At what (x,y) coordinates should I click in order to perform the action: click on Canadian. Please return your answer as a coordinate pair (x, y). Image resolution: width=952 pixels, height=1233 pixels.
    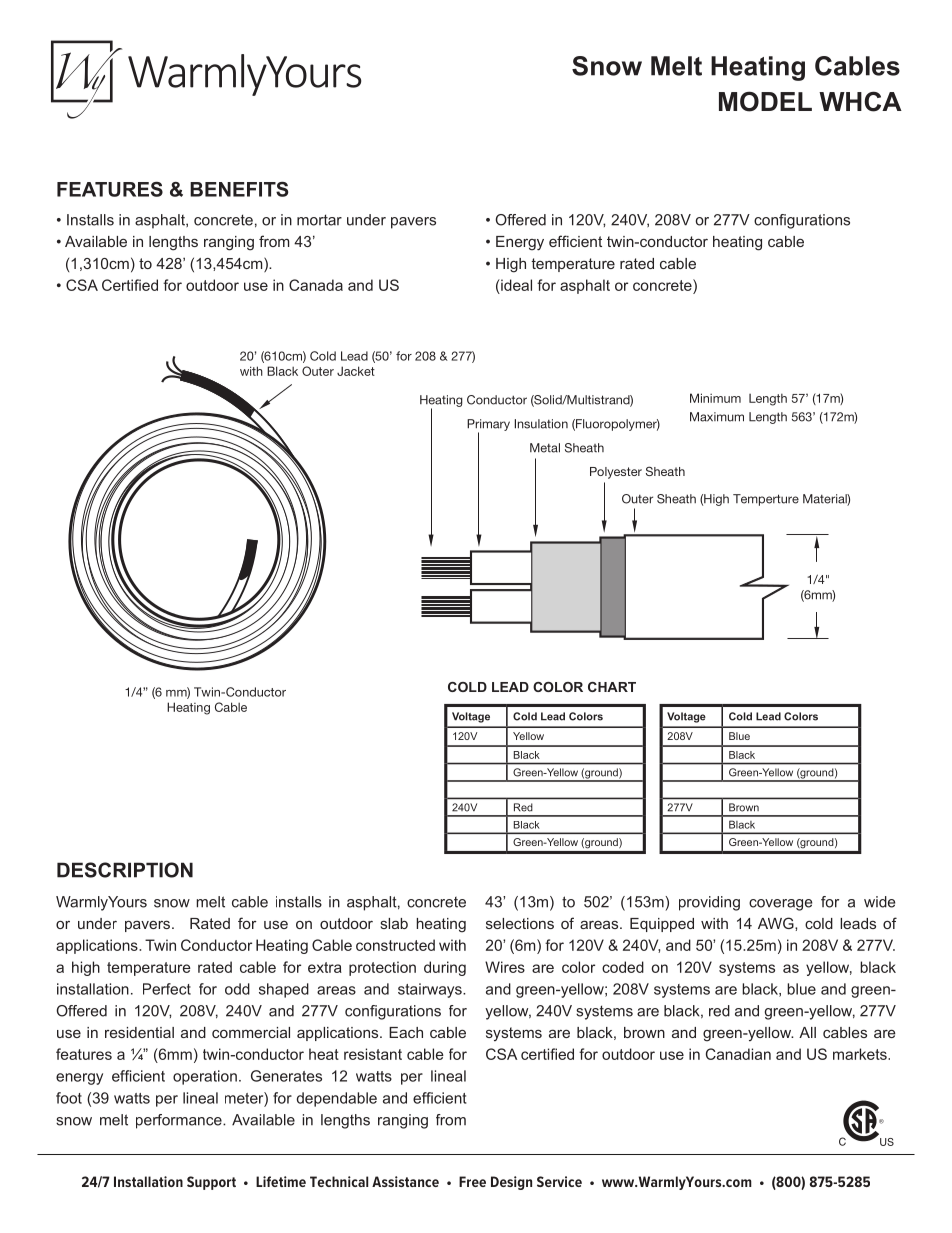
    Looking at the image, I should click on (738, 1054).
